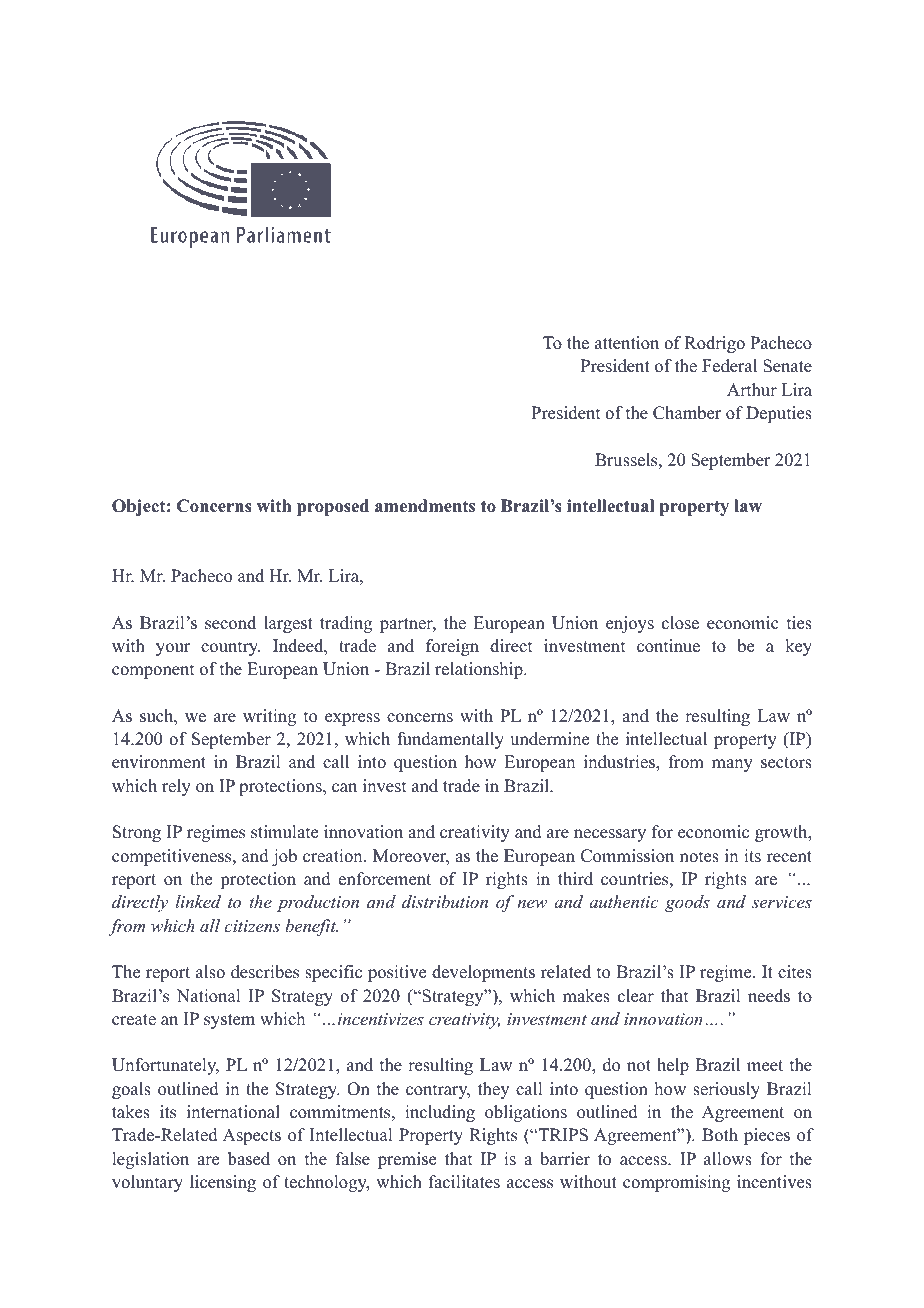 The image size is (924, 1308). What do you see at coordinates (732, 765) in the document?
I see `many` at bounding box center [732, 765].
